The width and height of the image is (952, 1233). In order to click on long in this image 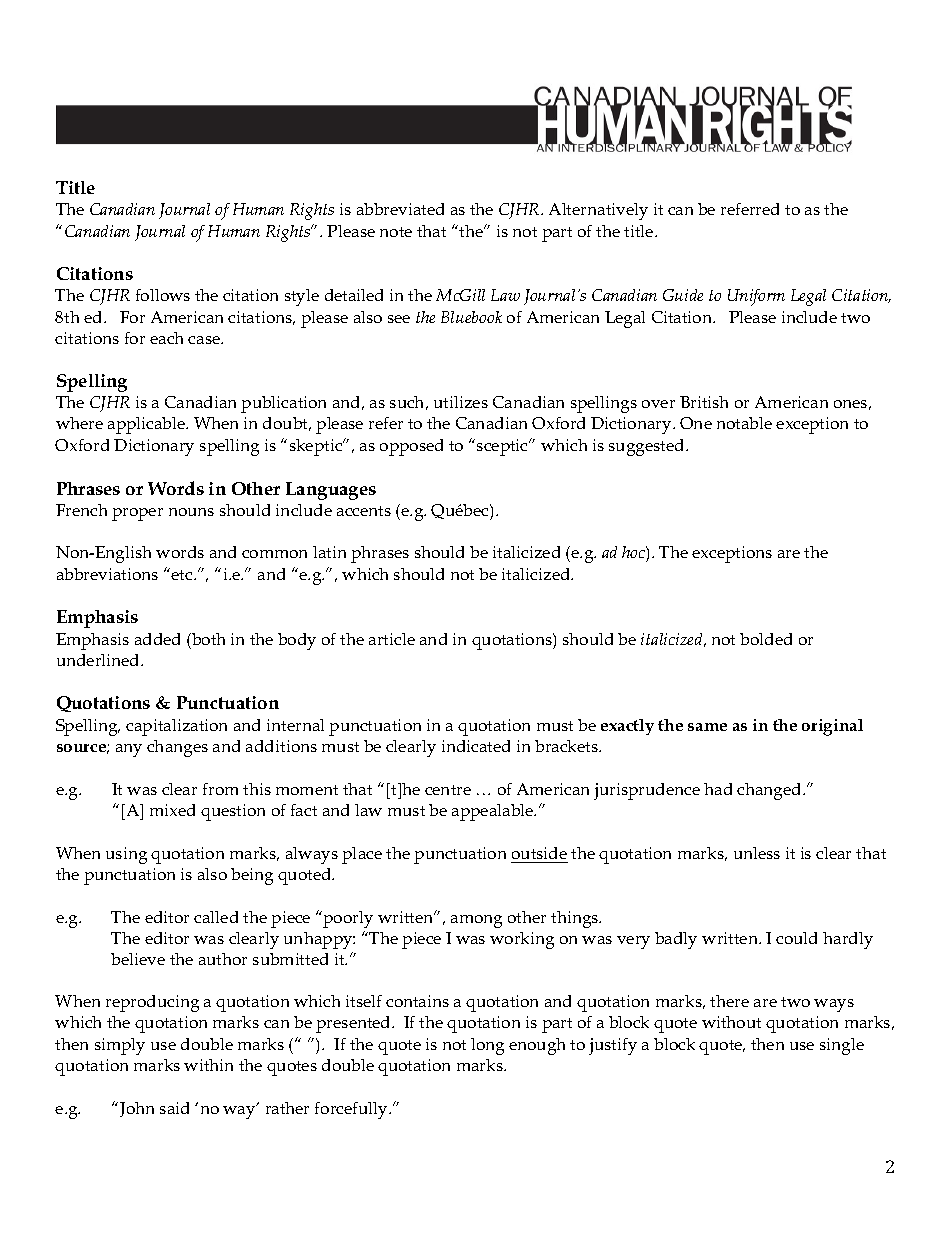, I will do `click(487, 1046)`.
